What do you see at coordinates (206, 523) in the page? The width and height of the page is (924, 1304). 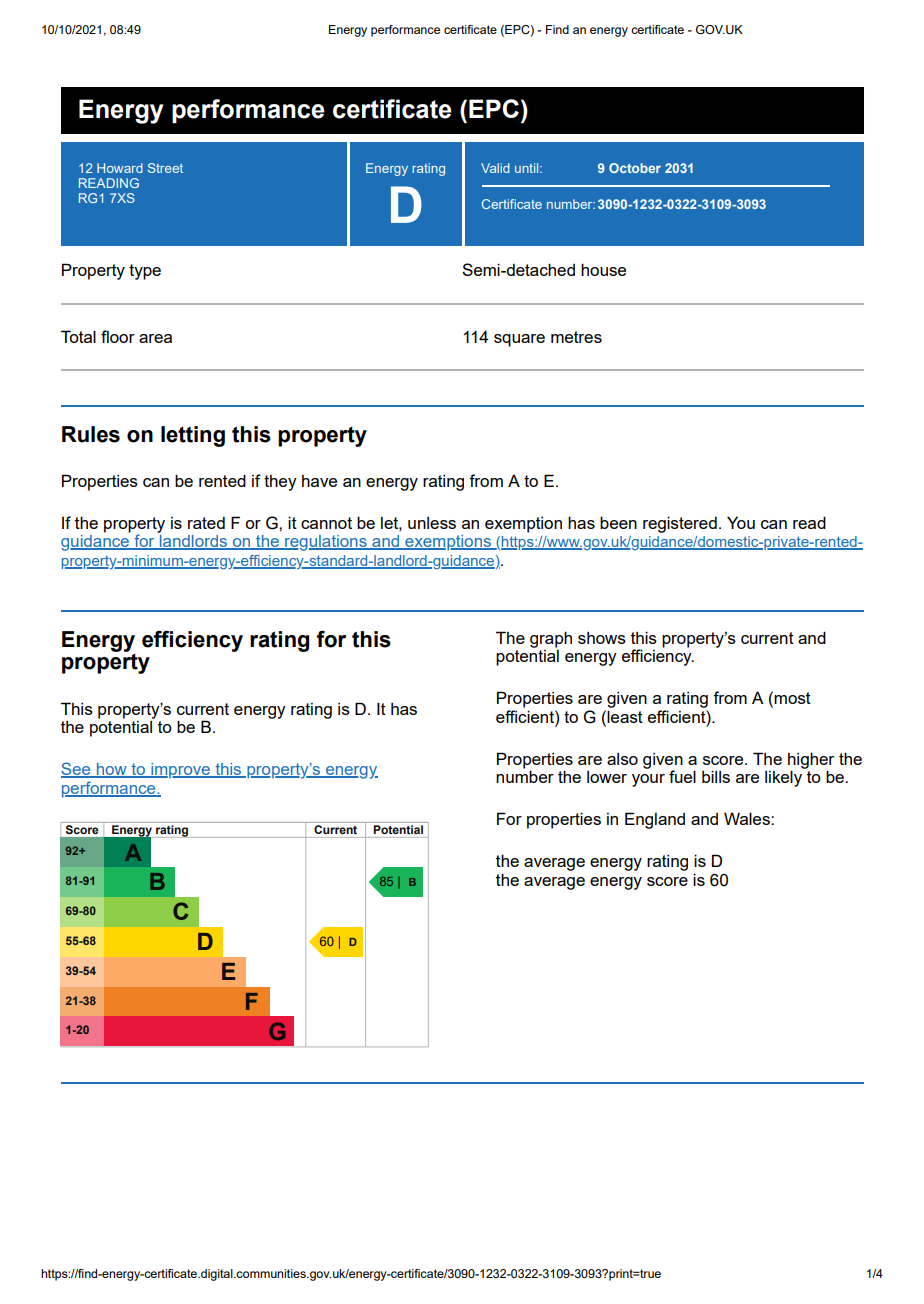 I see `rated` at bounding box center [206, 523].
